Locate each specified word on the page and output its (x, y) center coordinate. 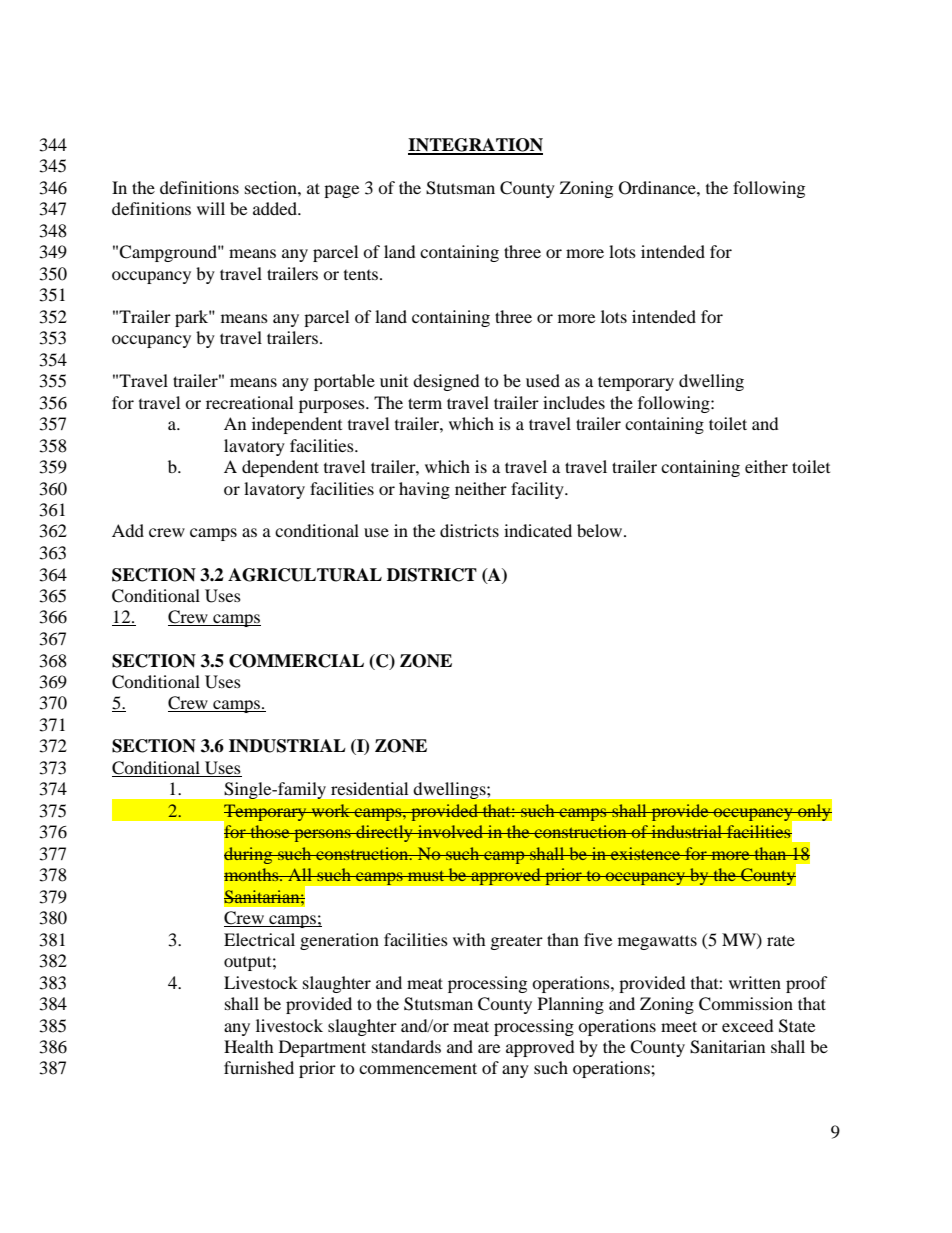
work (331, 810)
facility (538, 490)
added (276, 208)
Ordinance (658, 188)
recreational (249, 402)
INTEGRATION (475, 146)
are (489, 1048)
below (601, 530)
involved (451, 831)
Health (249, 1046)
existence (646, 853)
